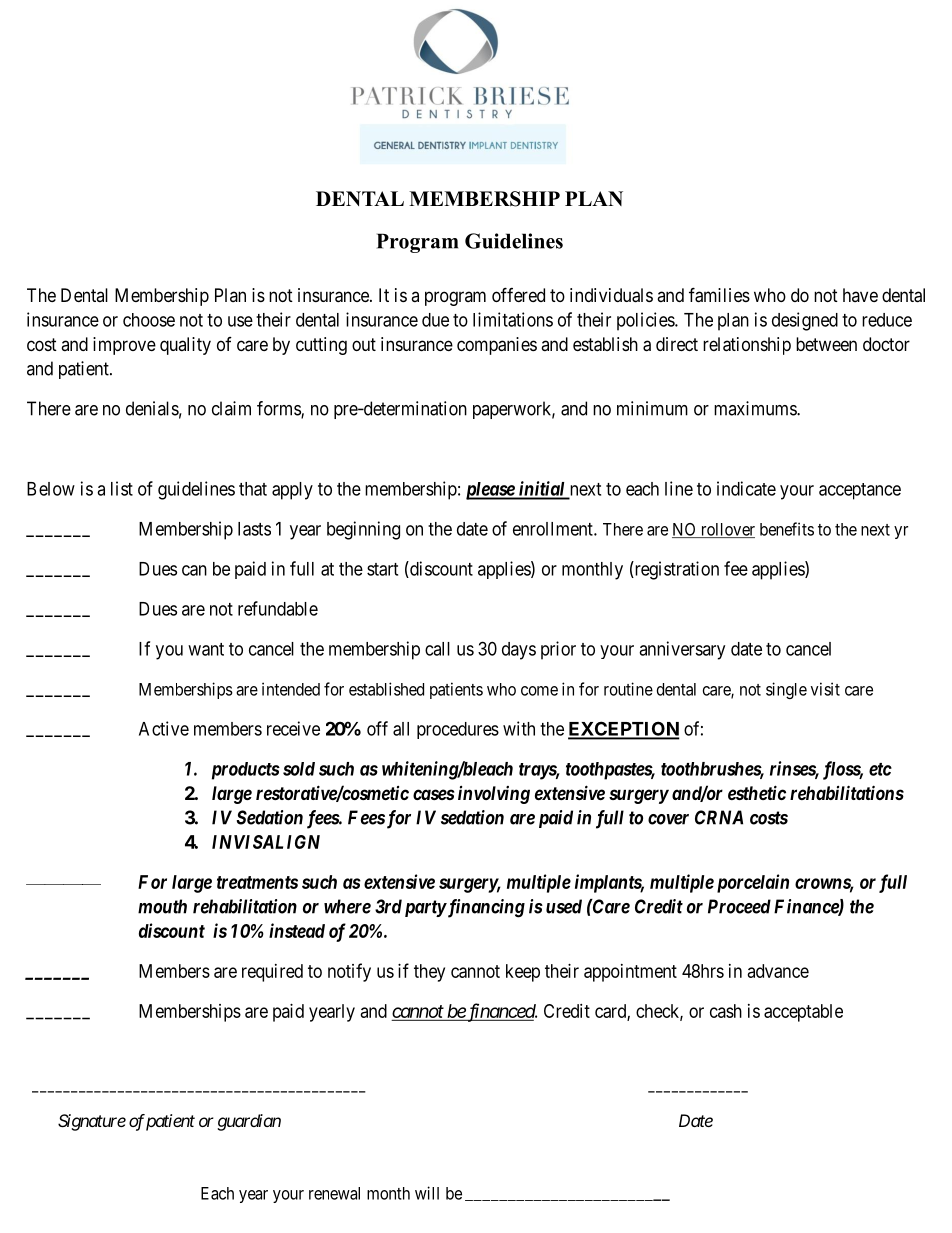  Describe the element at coordinates (92, 1122) in the image. I see `Signature` at that location.
